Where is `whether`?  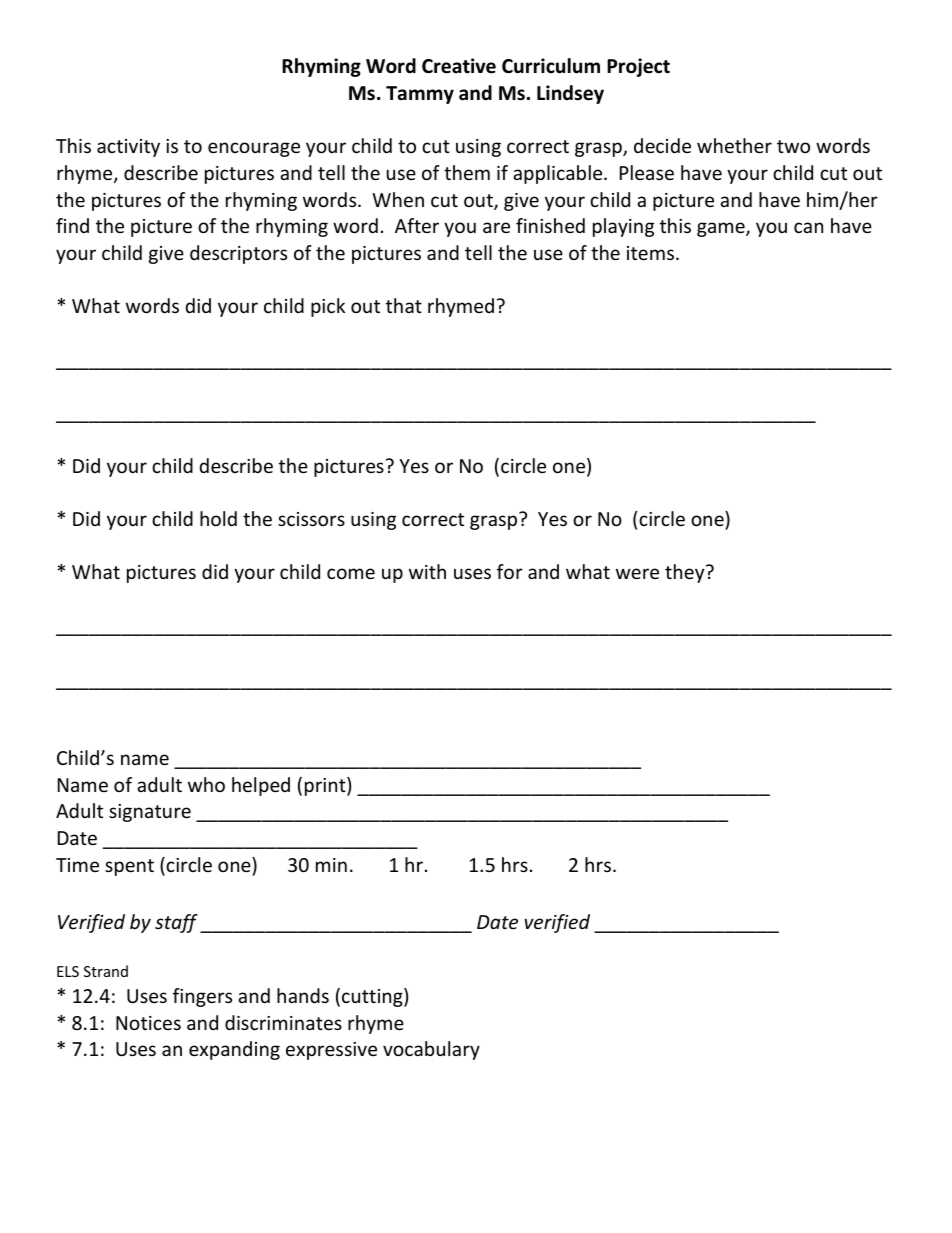 whether is located at coordinates (734, 145).
